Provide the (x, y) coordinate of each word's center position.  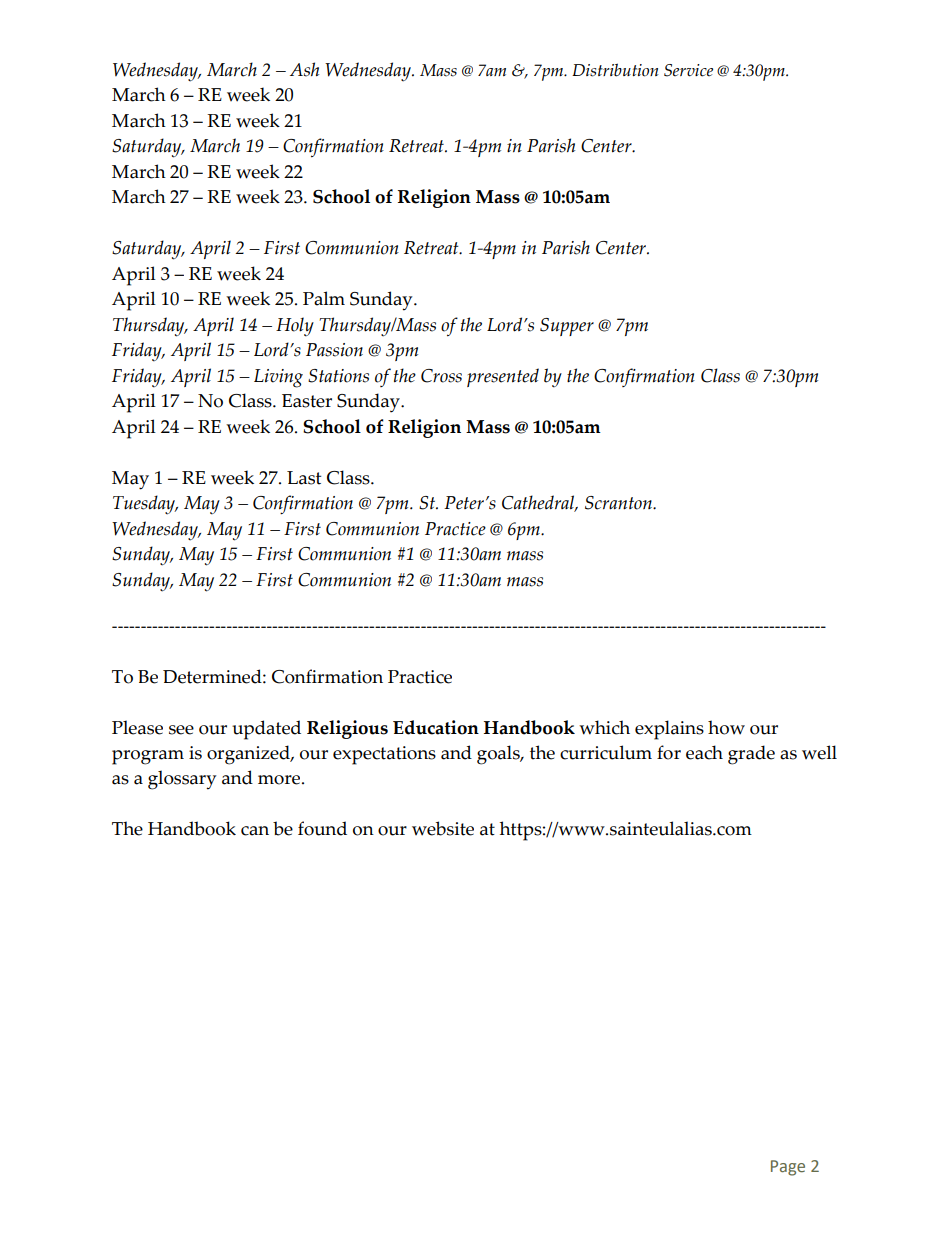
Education (436, 727)
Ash (304, 69)
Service (688, 70)
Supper (567, 327)
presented (503, 377)
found (322, 828)
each (704, 752)
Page (788, 1168)
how (726, 727)
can (255, 831)
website (443, 828)
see (181, 730)
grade (751, 755)
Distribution (615, 70)
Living (278, 378)
